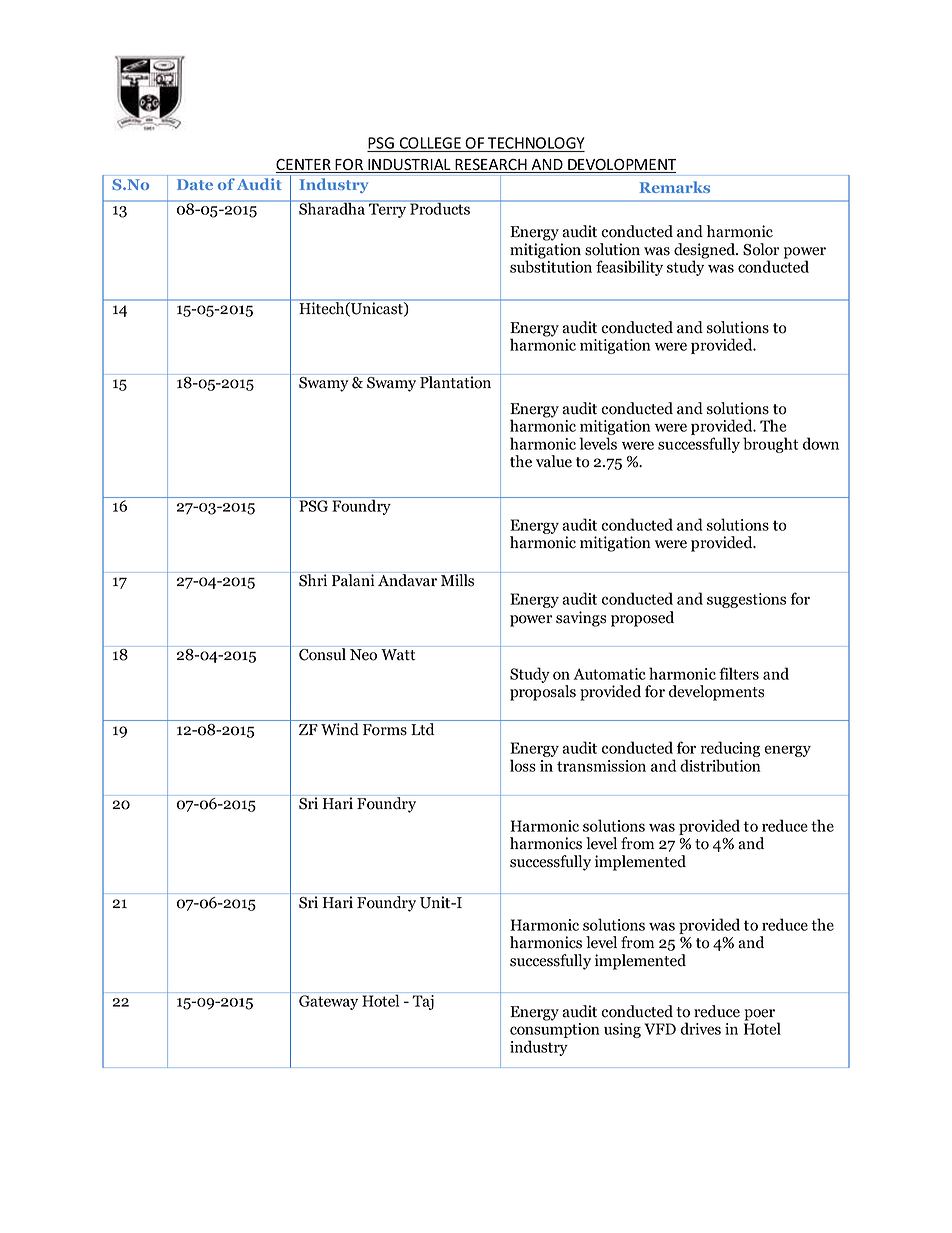 The width and height of the page is (952, 1233). I want to click on brought, so click(770, 445).
